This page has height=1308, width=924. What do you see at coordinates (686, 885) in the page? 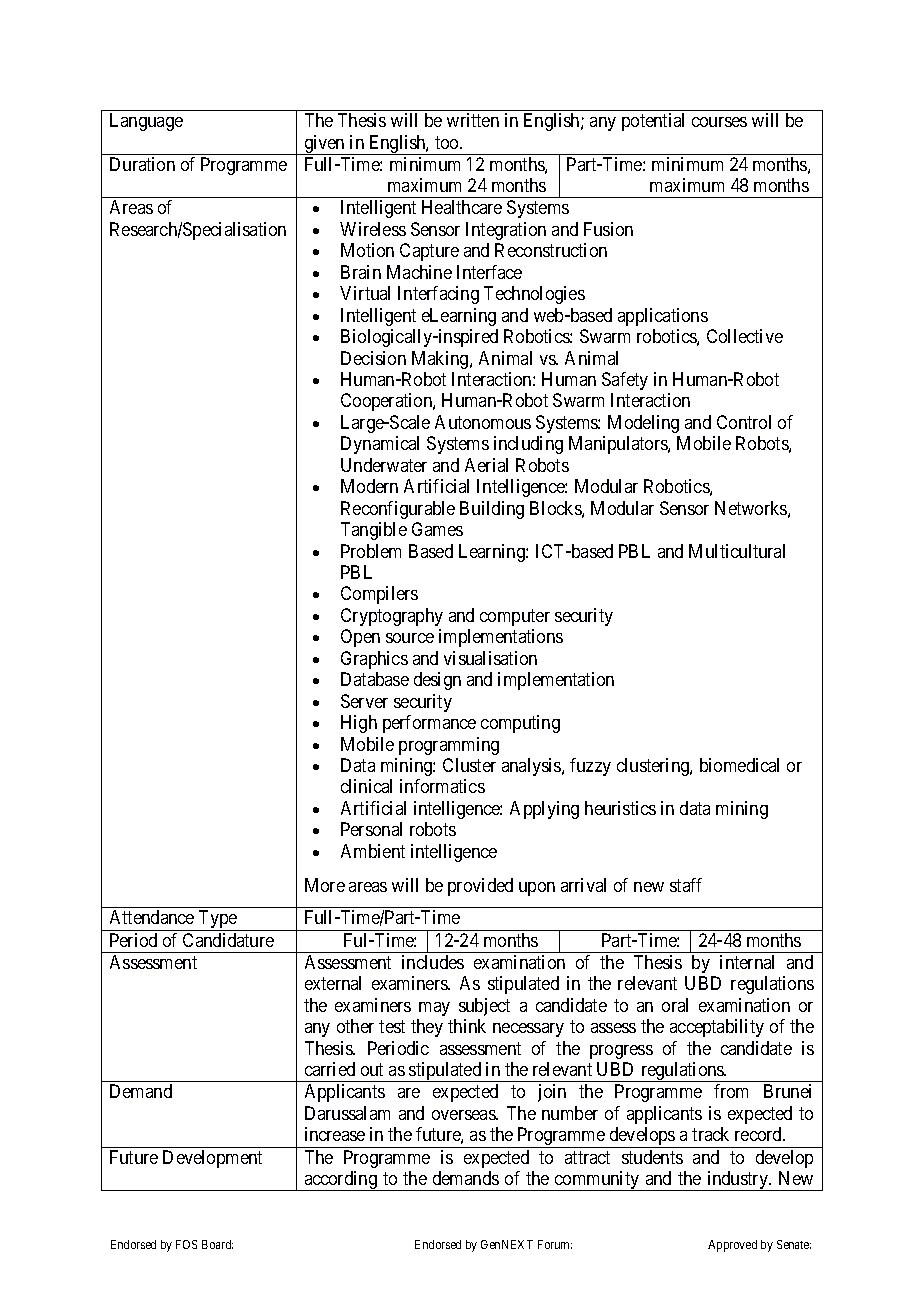
I see `staff` at bounding box center [686, 885].
